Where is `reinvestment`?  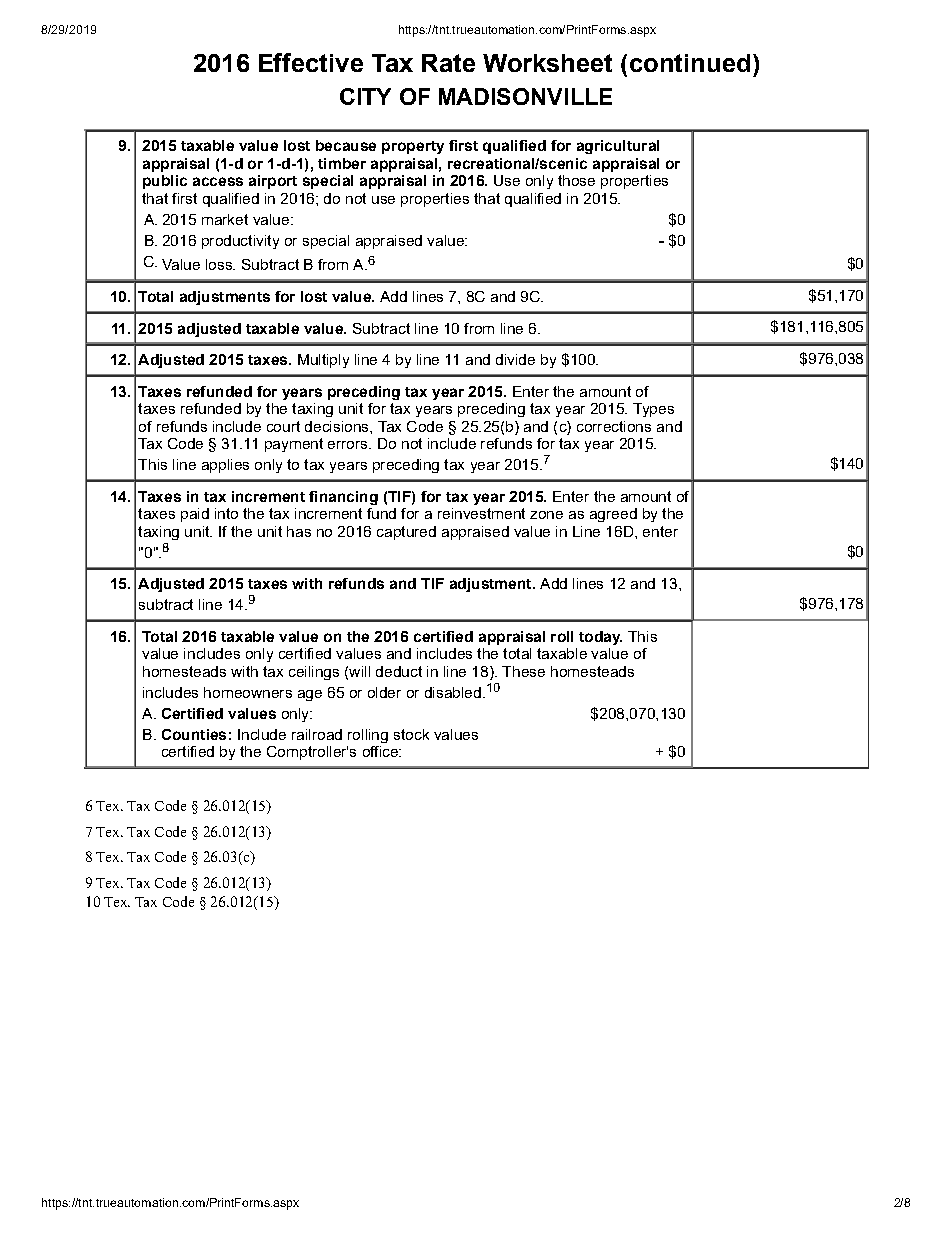
reinvestment is located at coordinates (481, 513).
